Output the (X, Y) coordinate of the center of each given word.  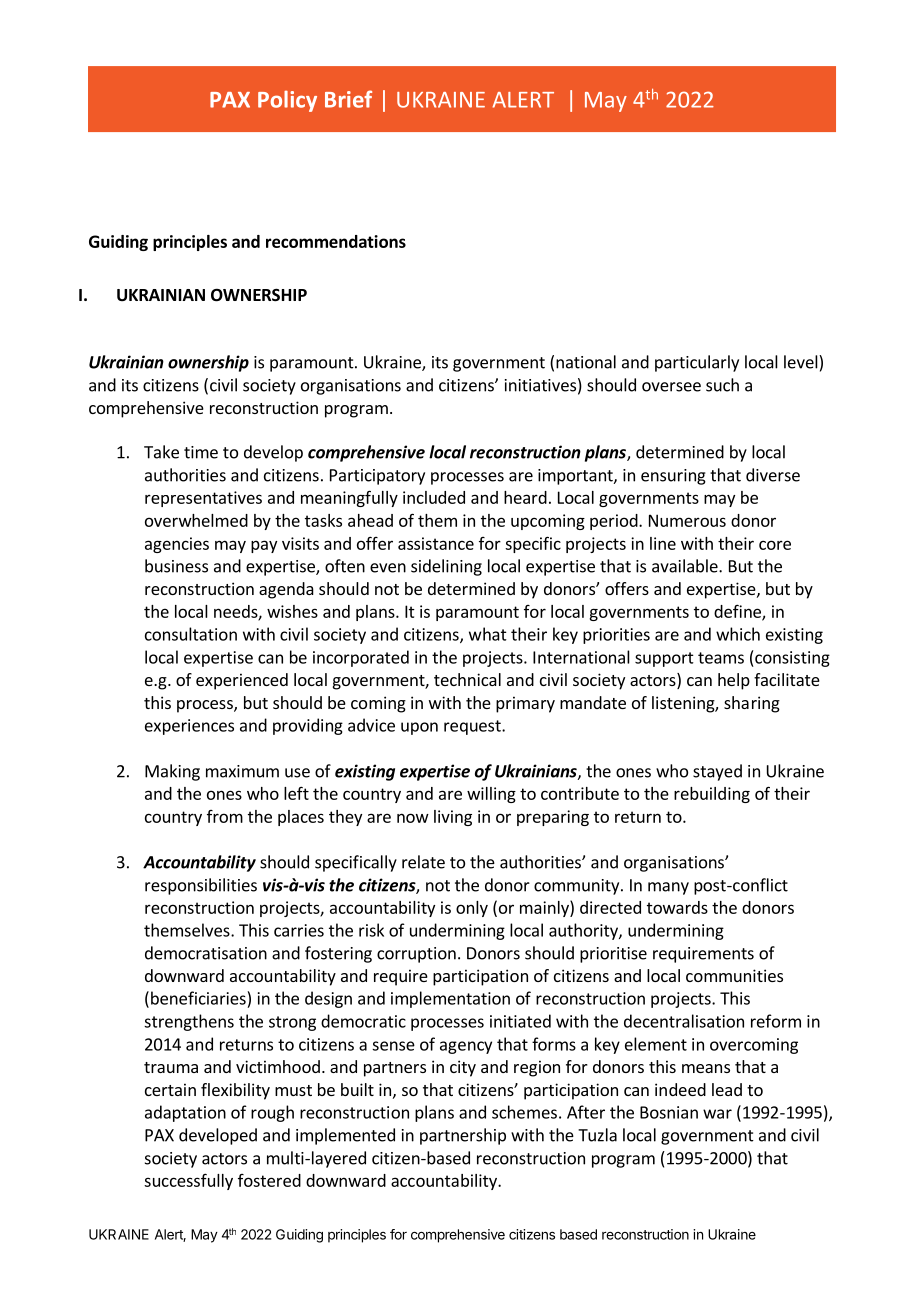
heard (525, 497)
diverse (773, 475)
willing (491, 795)
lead (727, 1089)
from (225, 816)
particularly (697, 363)
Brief (348, 99)
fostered (269, 1180)
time (201, 452)
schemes (524, 1112)
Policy (287, 101)
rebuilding (712, 795)
